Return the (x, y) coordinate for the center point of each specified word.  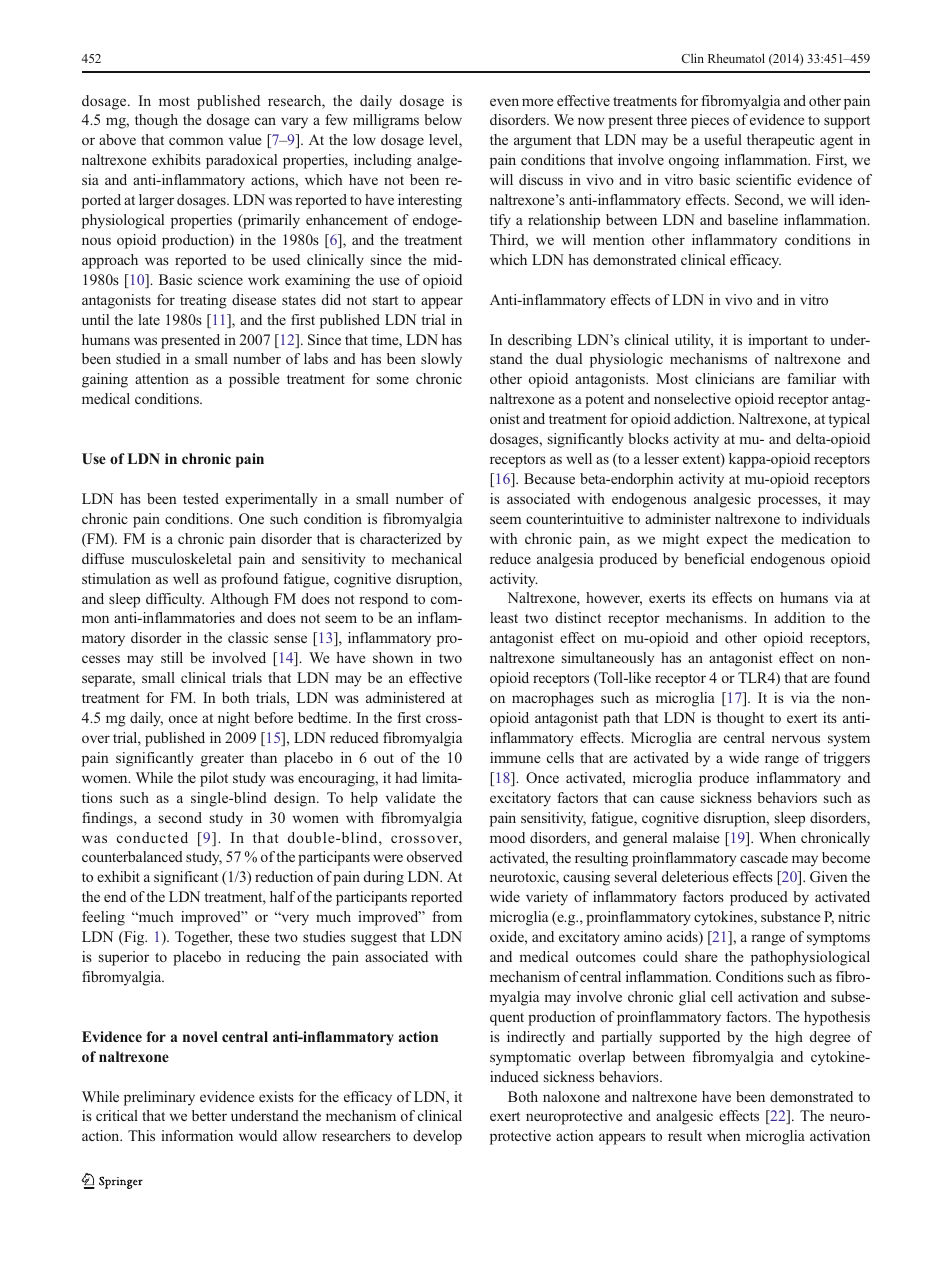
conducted (152, 837)
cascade (764, 857)
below (443, 119)
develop (437, 1137)
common (196, 141)
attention (162, 378)
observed (434, 856)
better (209, 1115)
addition (799, 617)
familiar (811, 378)
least (504, 617)
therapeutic (781, 141)
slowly (441, 360)
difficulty (175, 600)
